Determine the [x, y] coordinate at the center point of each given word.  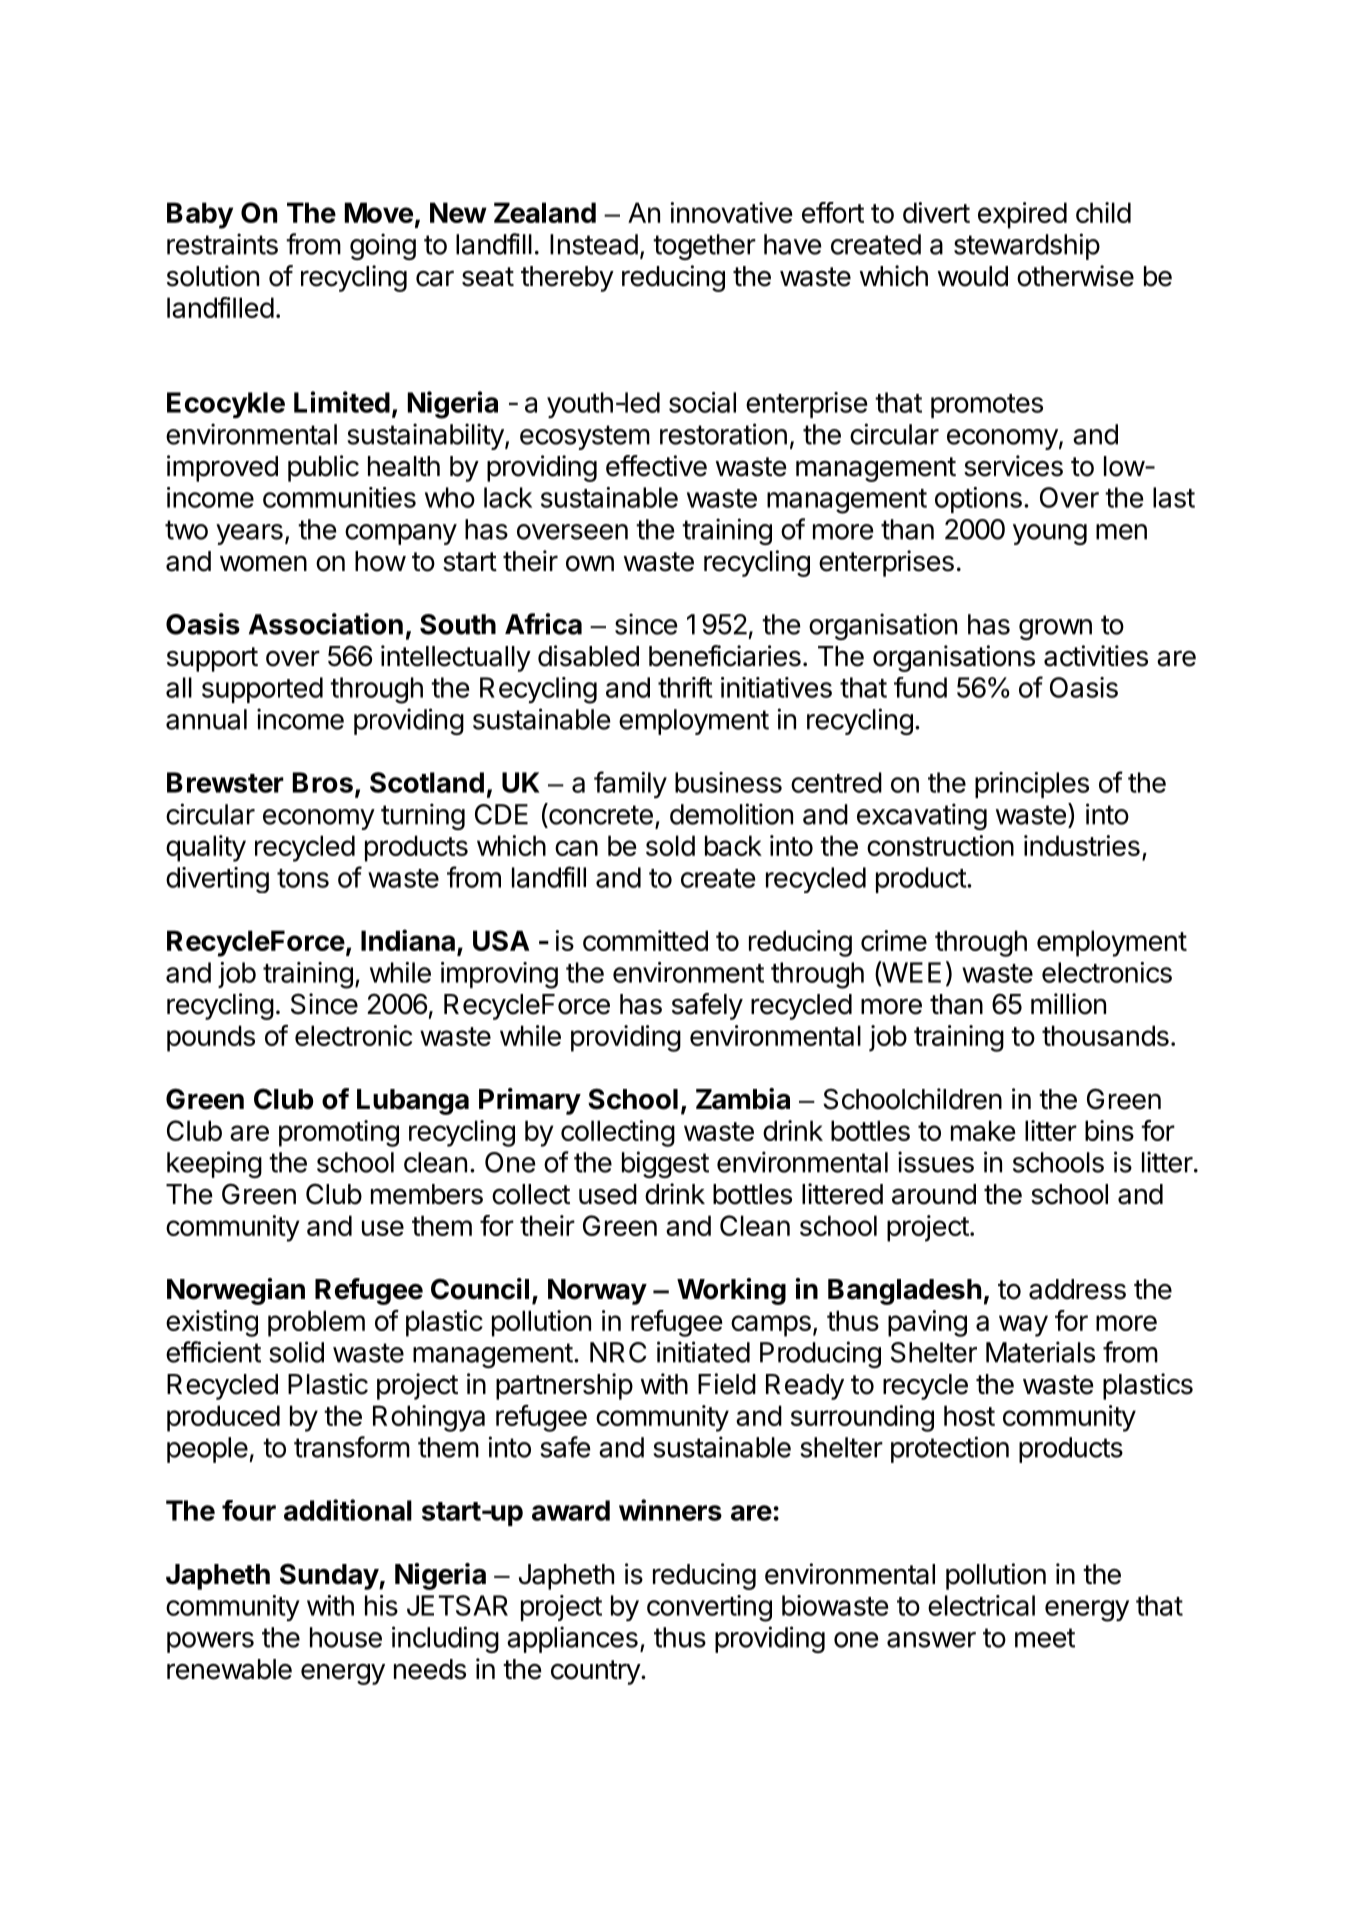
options [978, 500]
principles [1032, 785]
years [249, 534]
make [983, 1130]
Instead [594, 244]
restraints [222, 244]
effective [656, 466]
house [346, 1637]
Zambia [743, 1099]
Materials [1040, 1352]
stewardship [1027, 246]
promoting [339, 1133]
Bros [323, 782]
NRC [618, 1352]
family [630, 785]
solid [296, 1352]
